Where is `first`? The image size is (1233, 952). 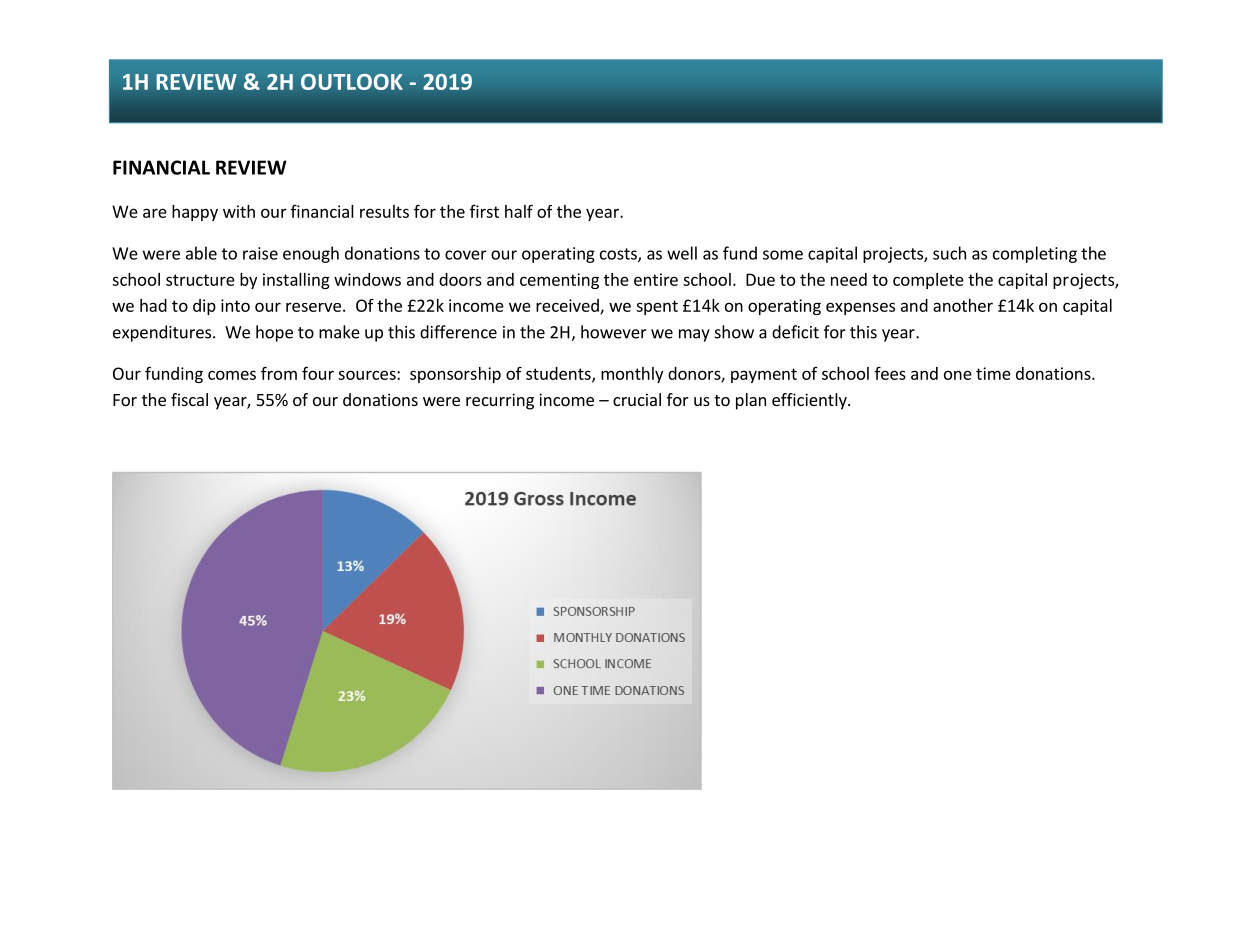
first is located at coordinates (484, 211).
